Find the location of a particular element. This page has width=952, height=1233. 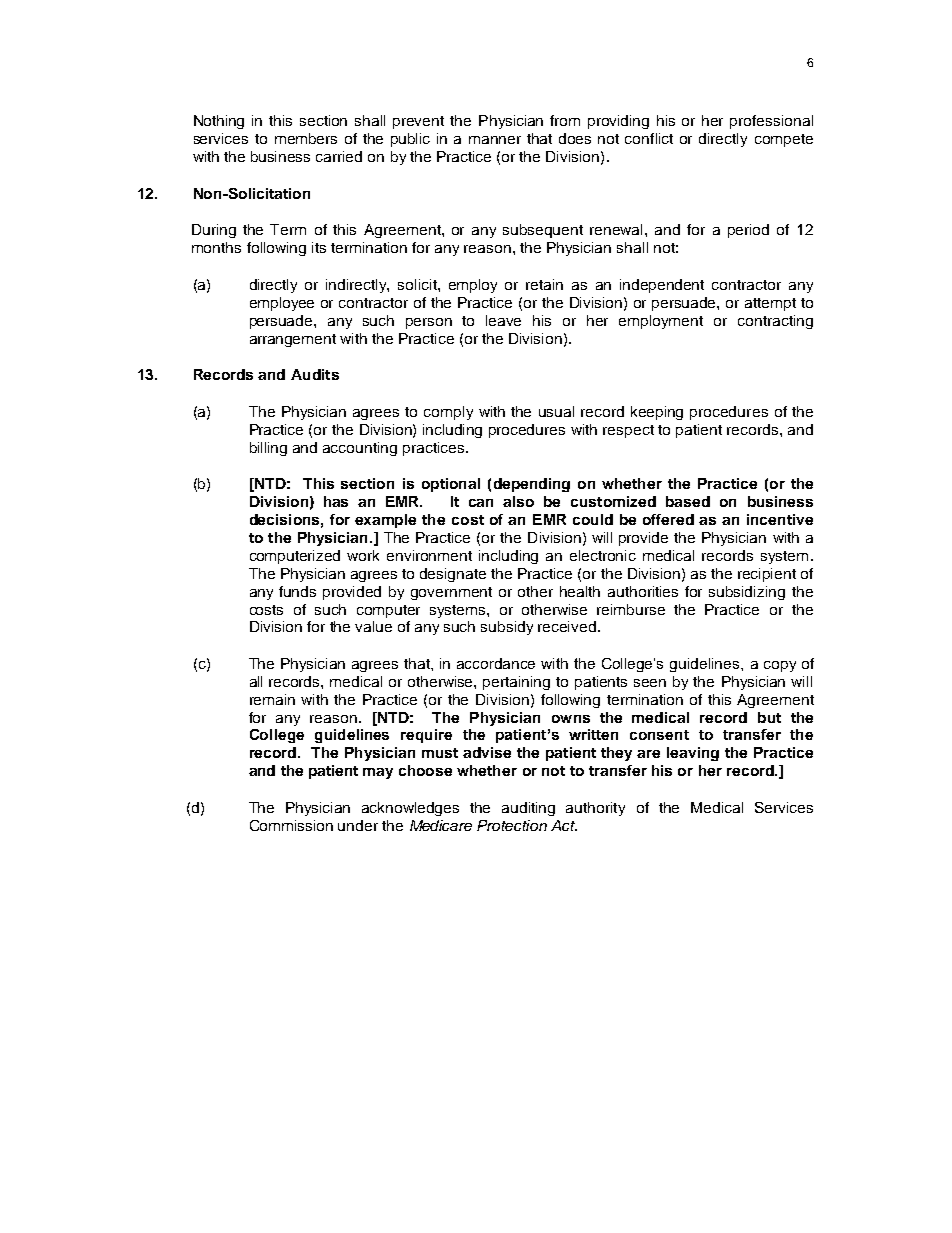

members is located at coordinates (306, 138).
